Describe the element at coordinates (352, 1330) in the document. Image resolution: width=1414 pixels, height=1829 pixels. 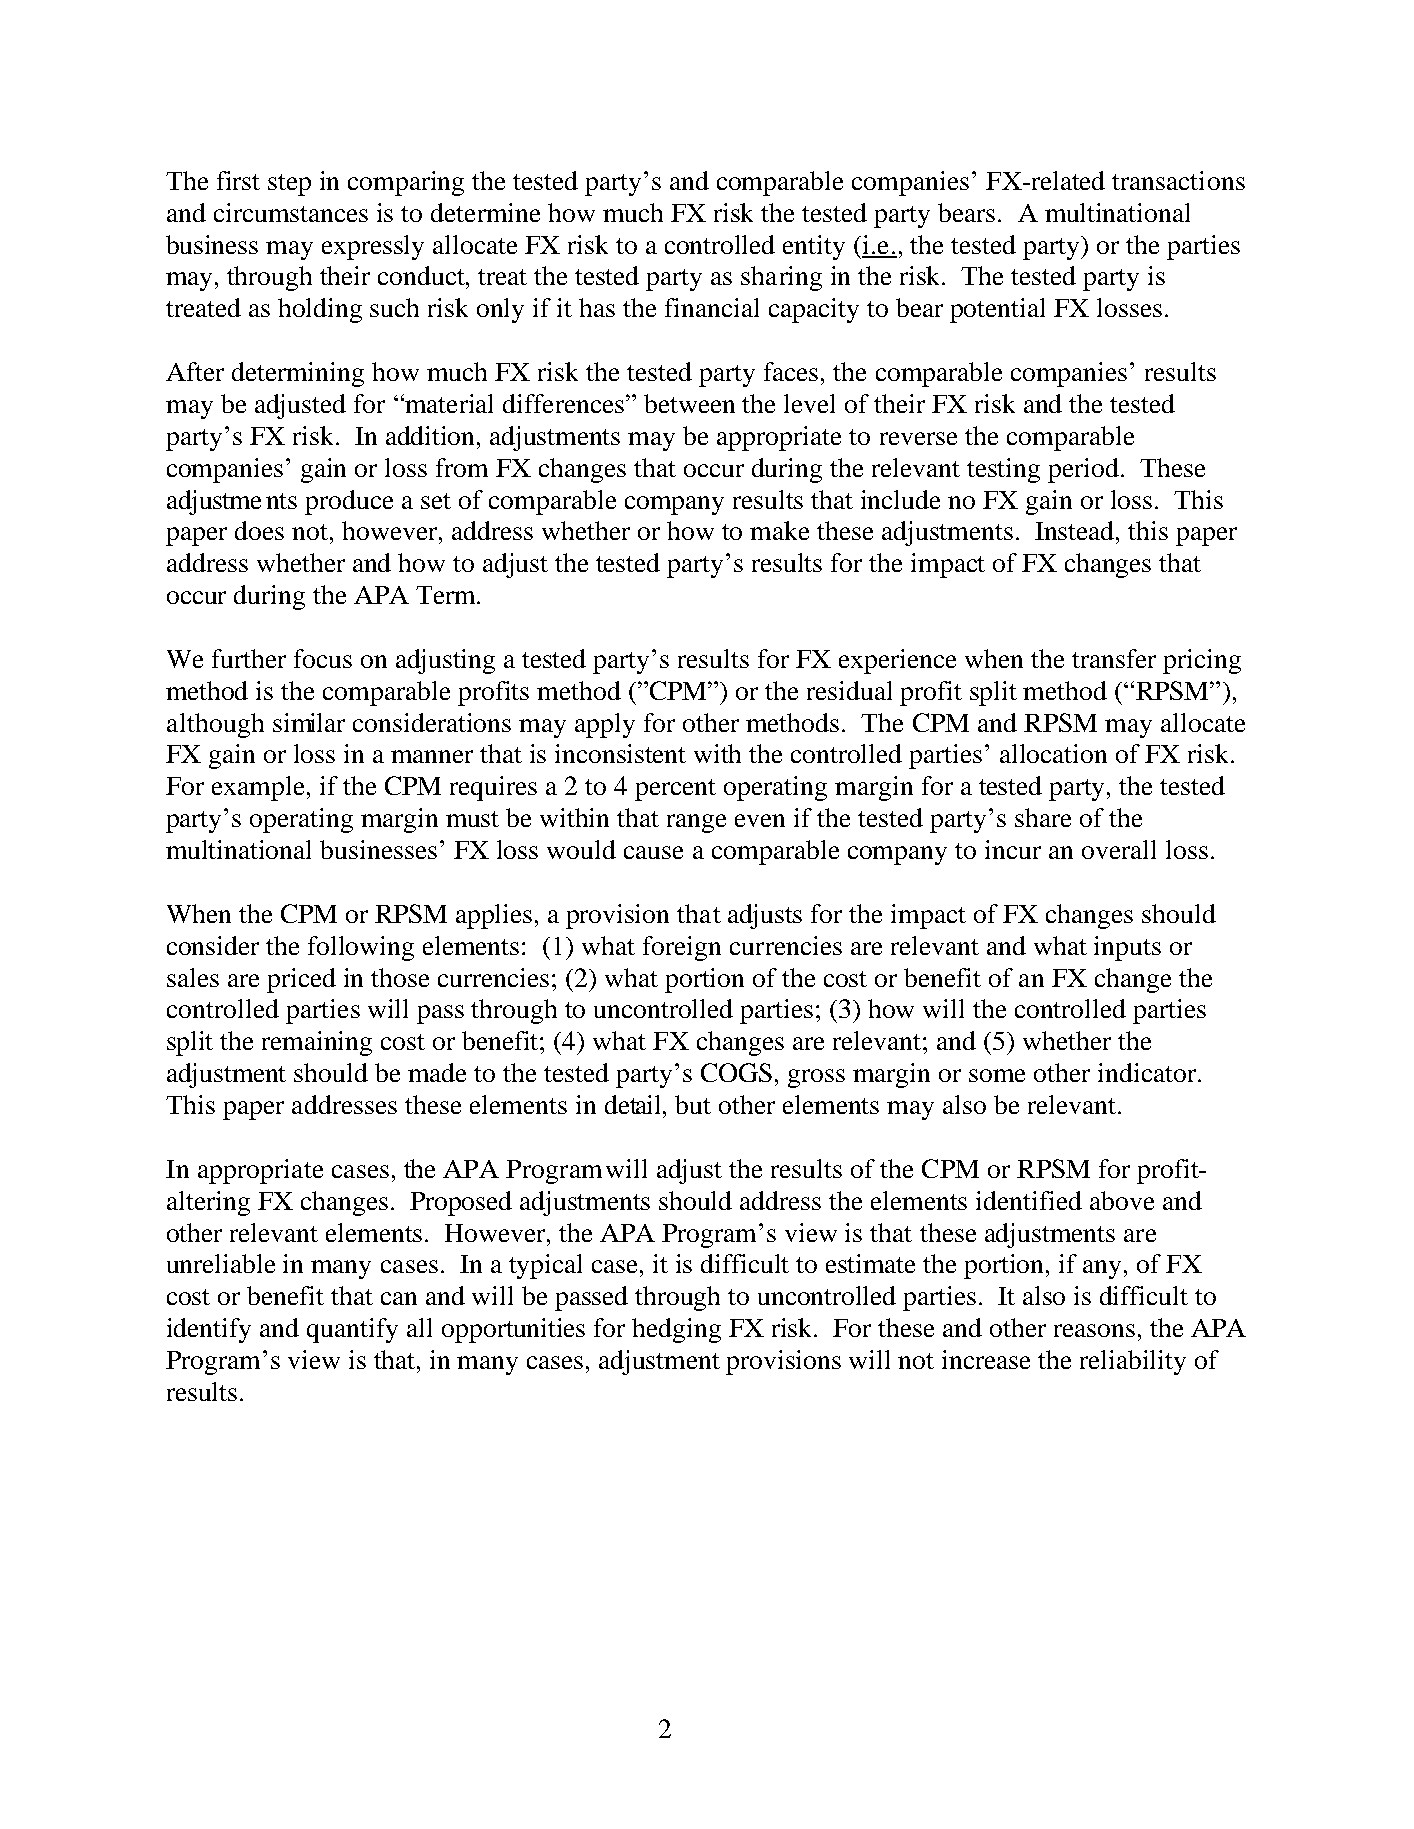
I see `quantify` at that location.
